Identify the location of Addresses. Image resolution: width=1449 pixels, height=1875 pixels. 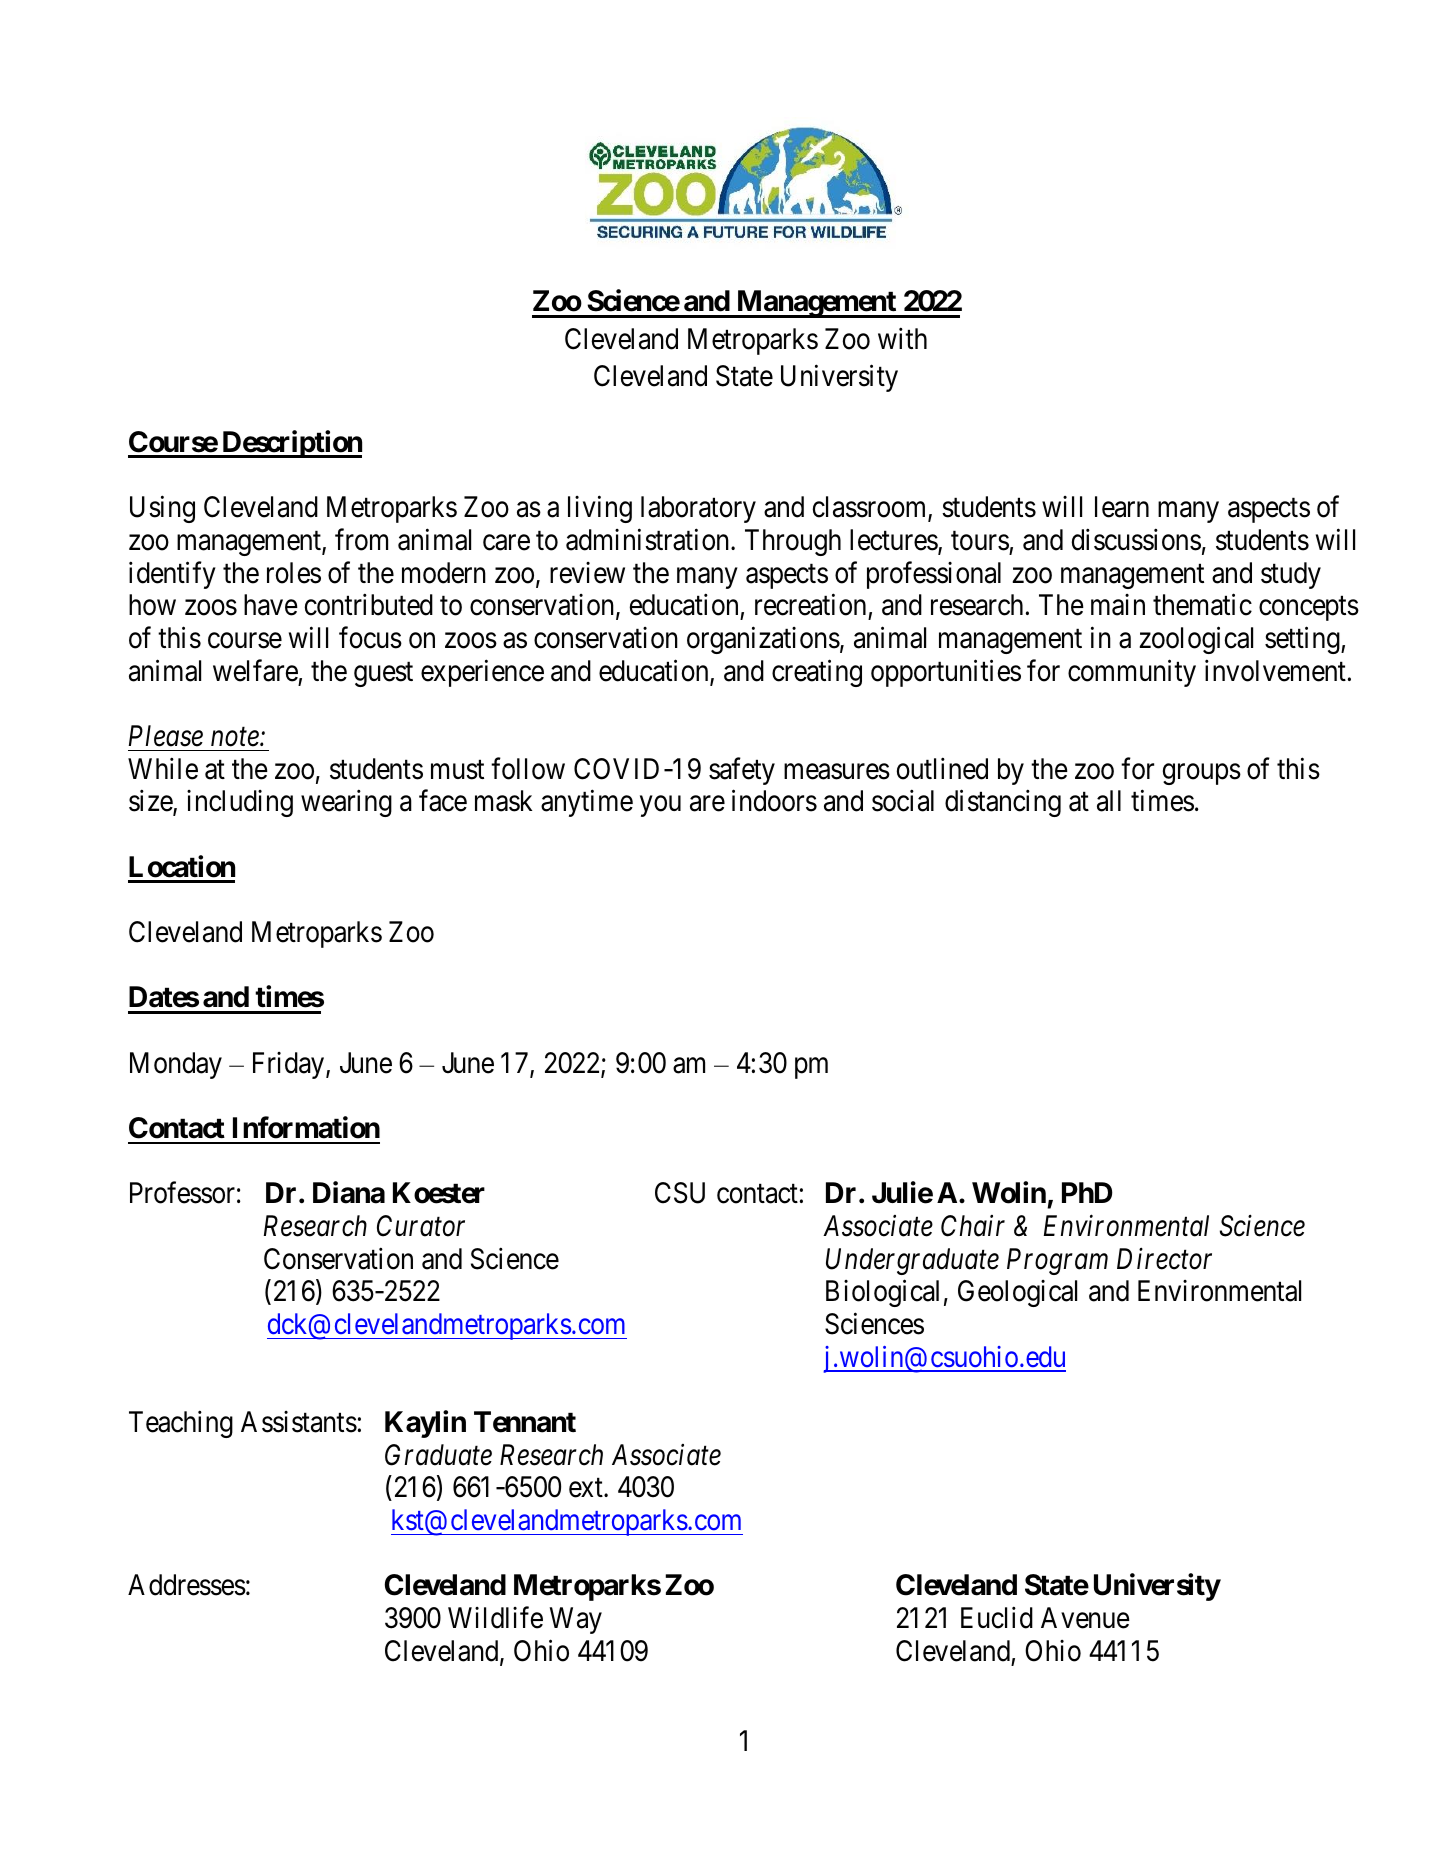
(187, 1585).
